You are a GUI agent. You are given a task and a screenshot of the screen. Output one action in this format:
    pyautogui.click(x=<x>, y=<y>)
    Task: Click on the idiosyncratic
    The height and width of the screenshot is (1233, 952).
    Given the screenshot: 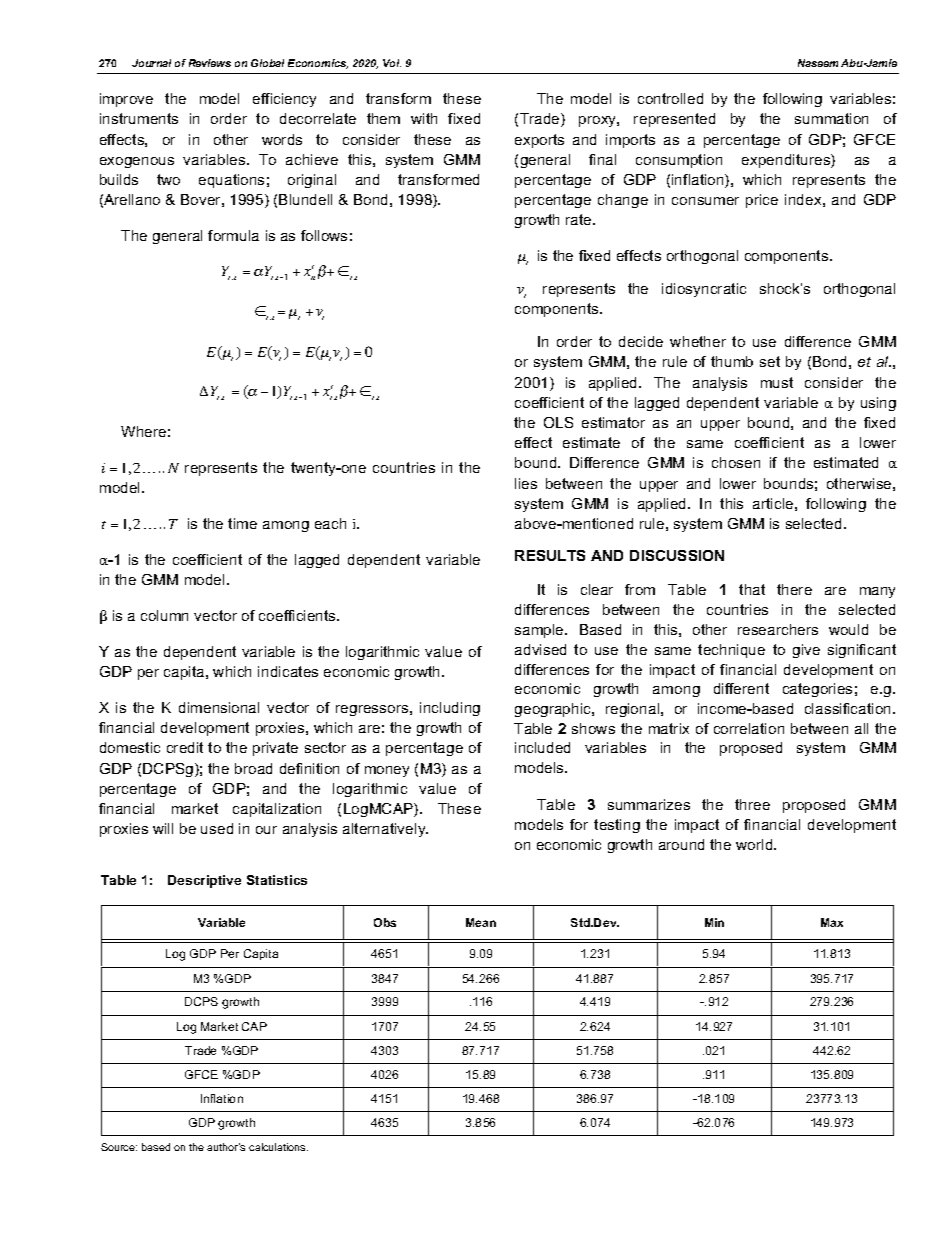 What is the action you would take?
    pyautogui.click(x=704, y=290)
